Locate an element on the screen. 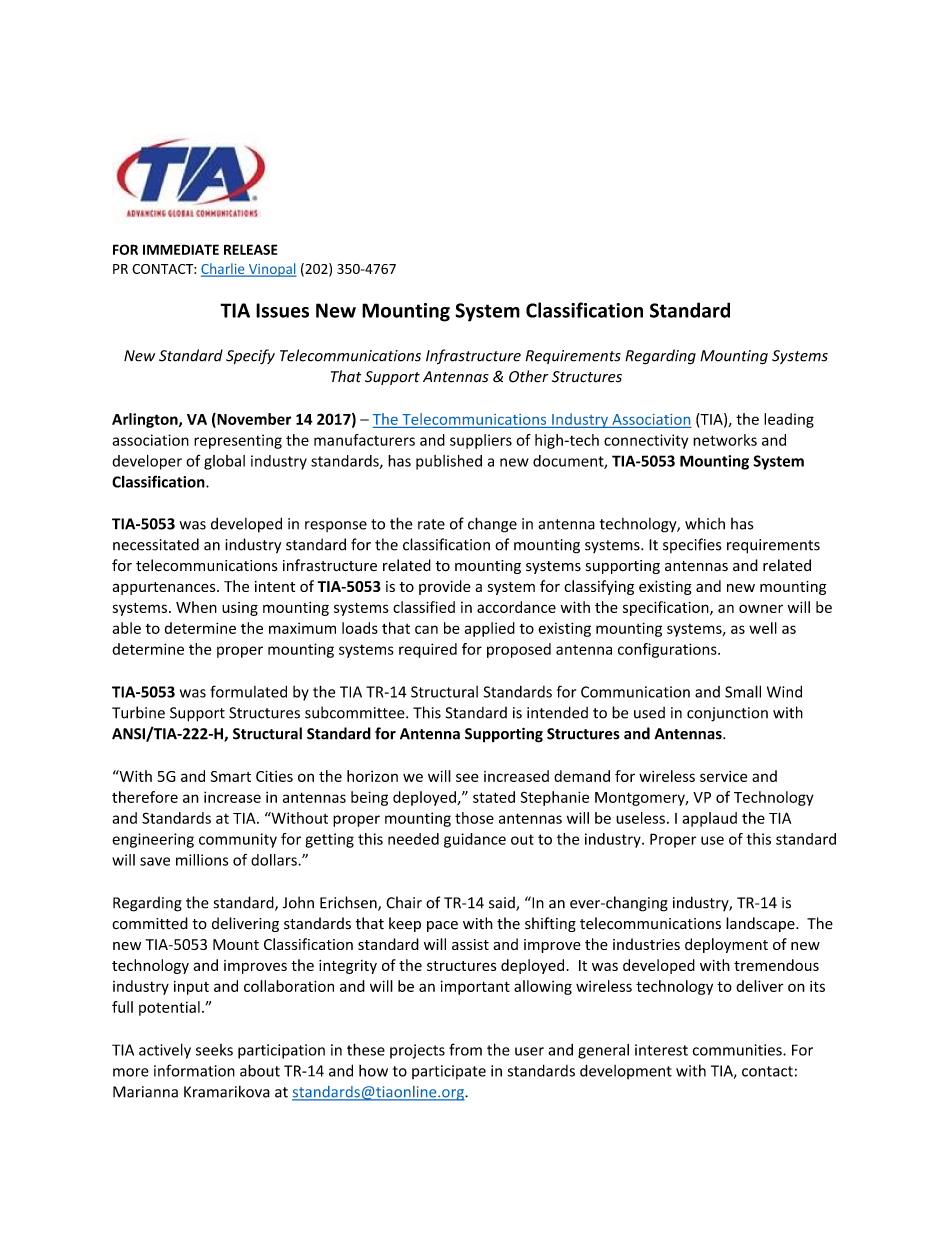 This screenshot has height=1233, width=952. Other is located at coordinates (529, 376).
